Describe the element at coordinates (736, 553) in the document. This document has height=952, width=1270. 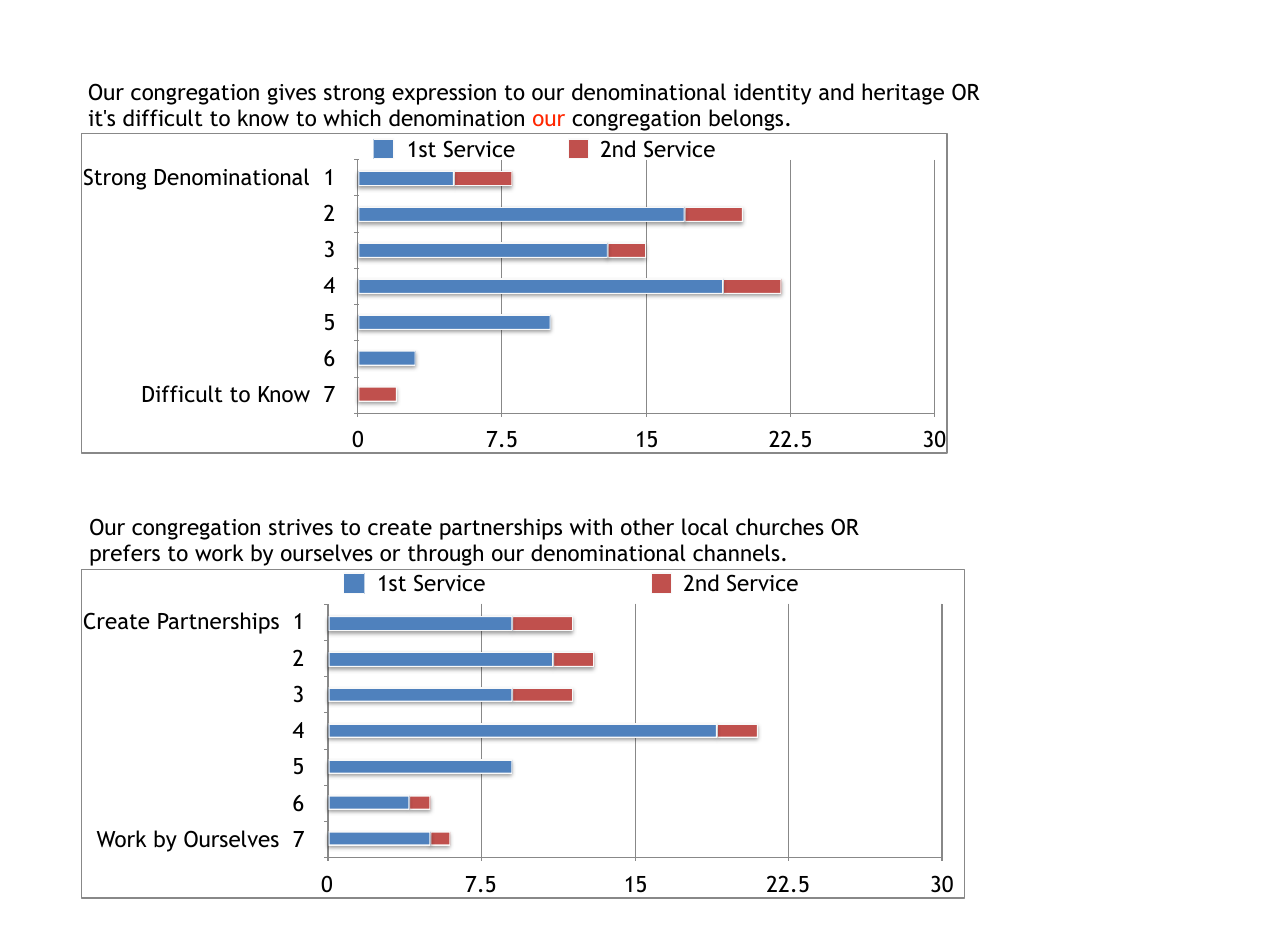
I see `channels` at that location.
